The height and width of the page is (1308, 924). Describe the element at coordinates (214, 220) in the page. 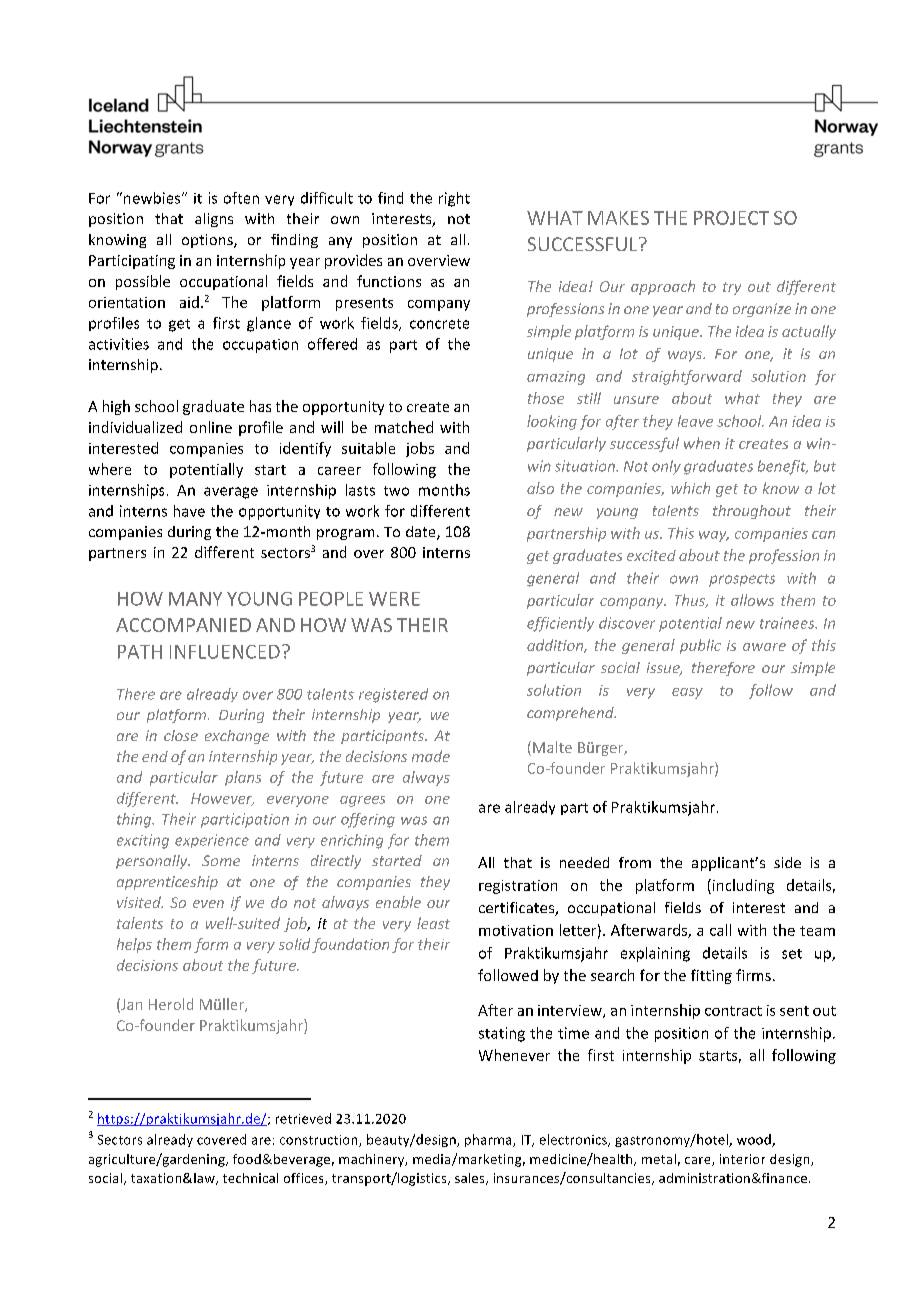

I see `aligns` at that location.
